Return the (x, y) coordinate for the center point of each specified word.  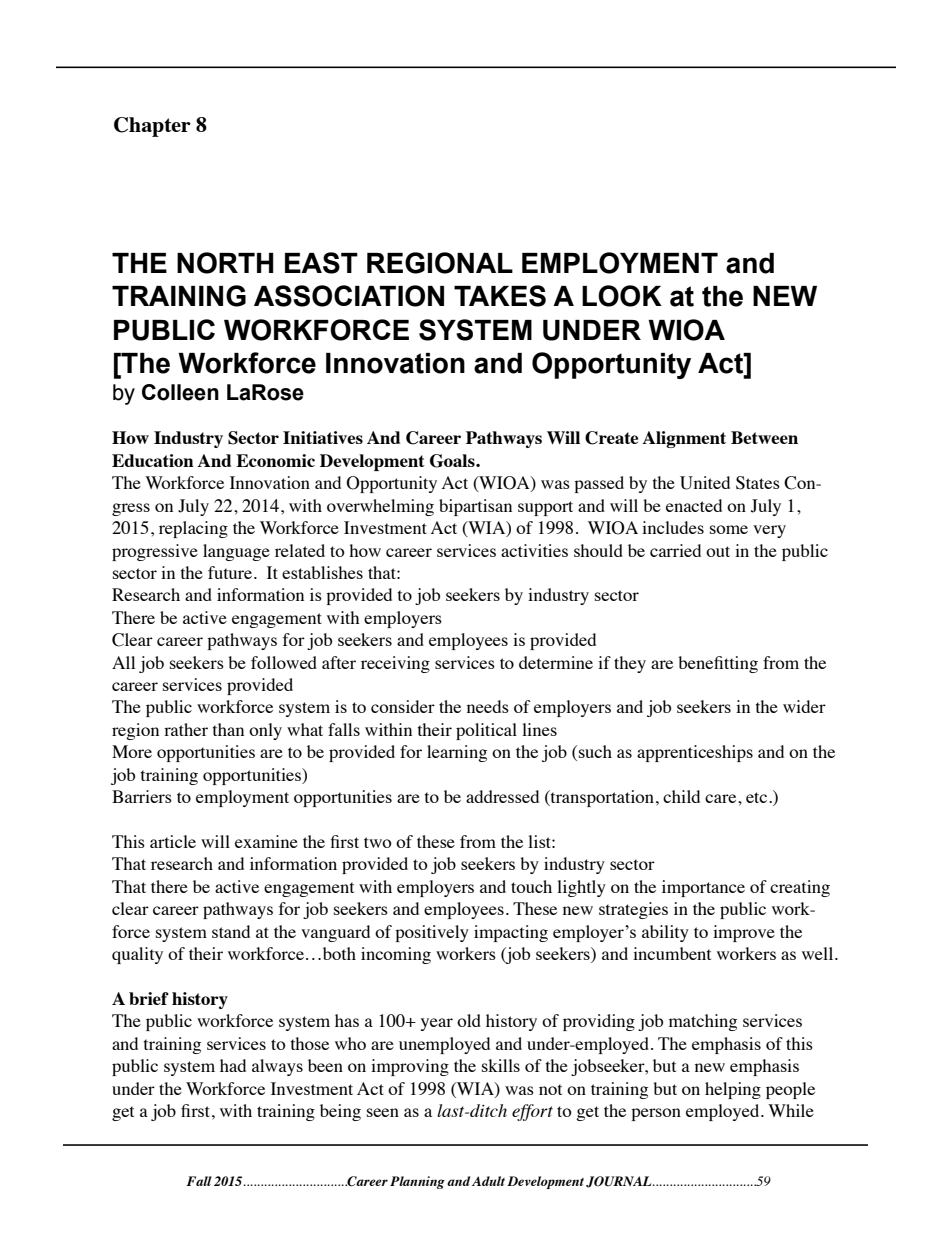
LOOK (622, 296)
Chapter (152, 127)
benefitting (718, 664)
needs (488, 706)
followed (284, 662)
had (233, 1065)
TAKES (500, 296)
